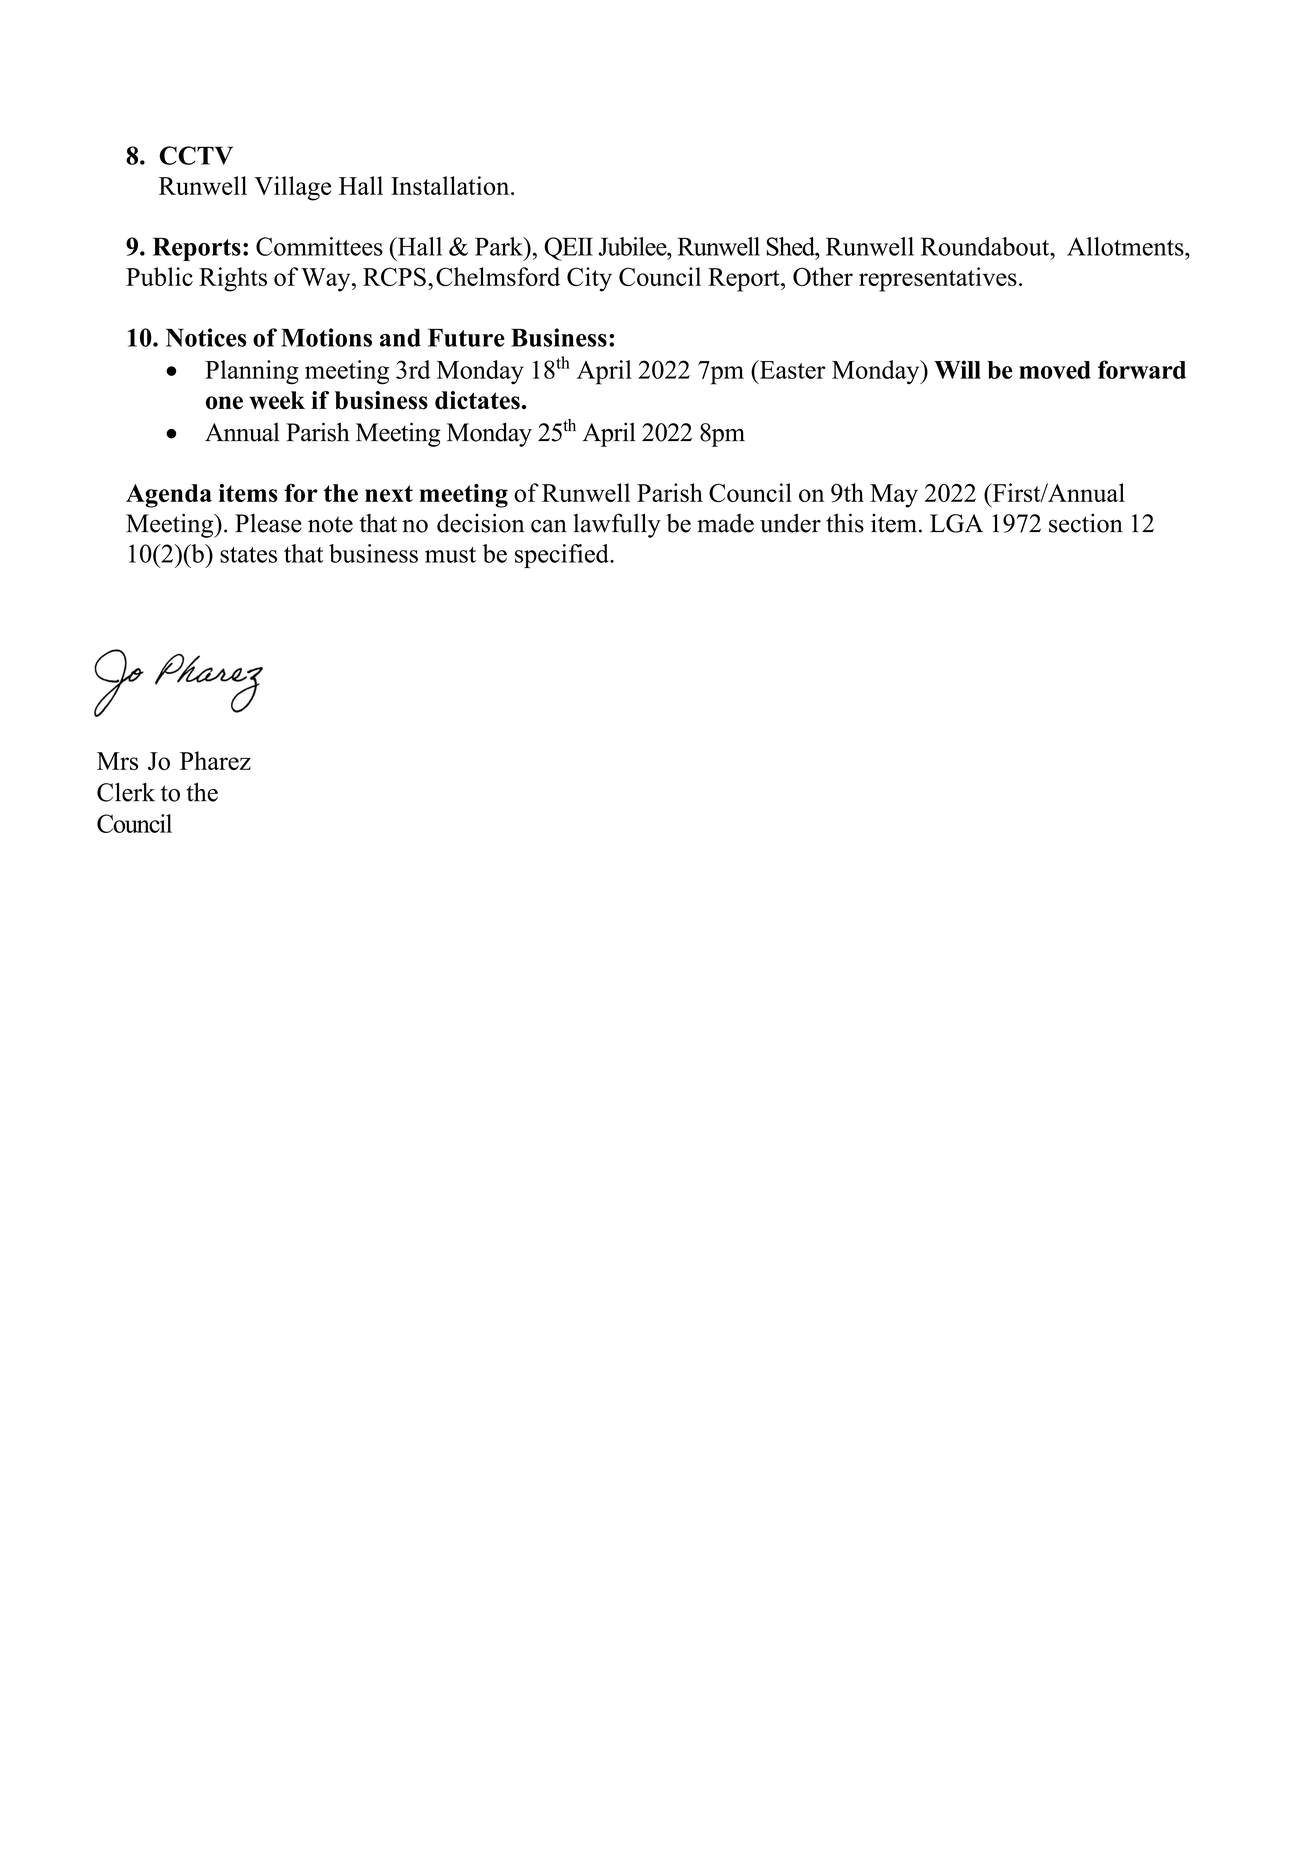 This screenshot has height=1851, width=1309. Describe the element at coordinates (252, 372) in the screenshot. I see `Planning` at that location.
